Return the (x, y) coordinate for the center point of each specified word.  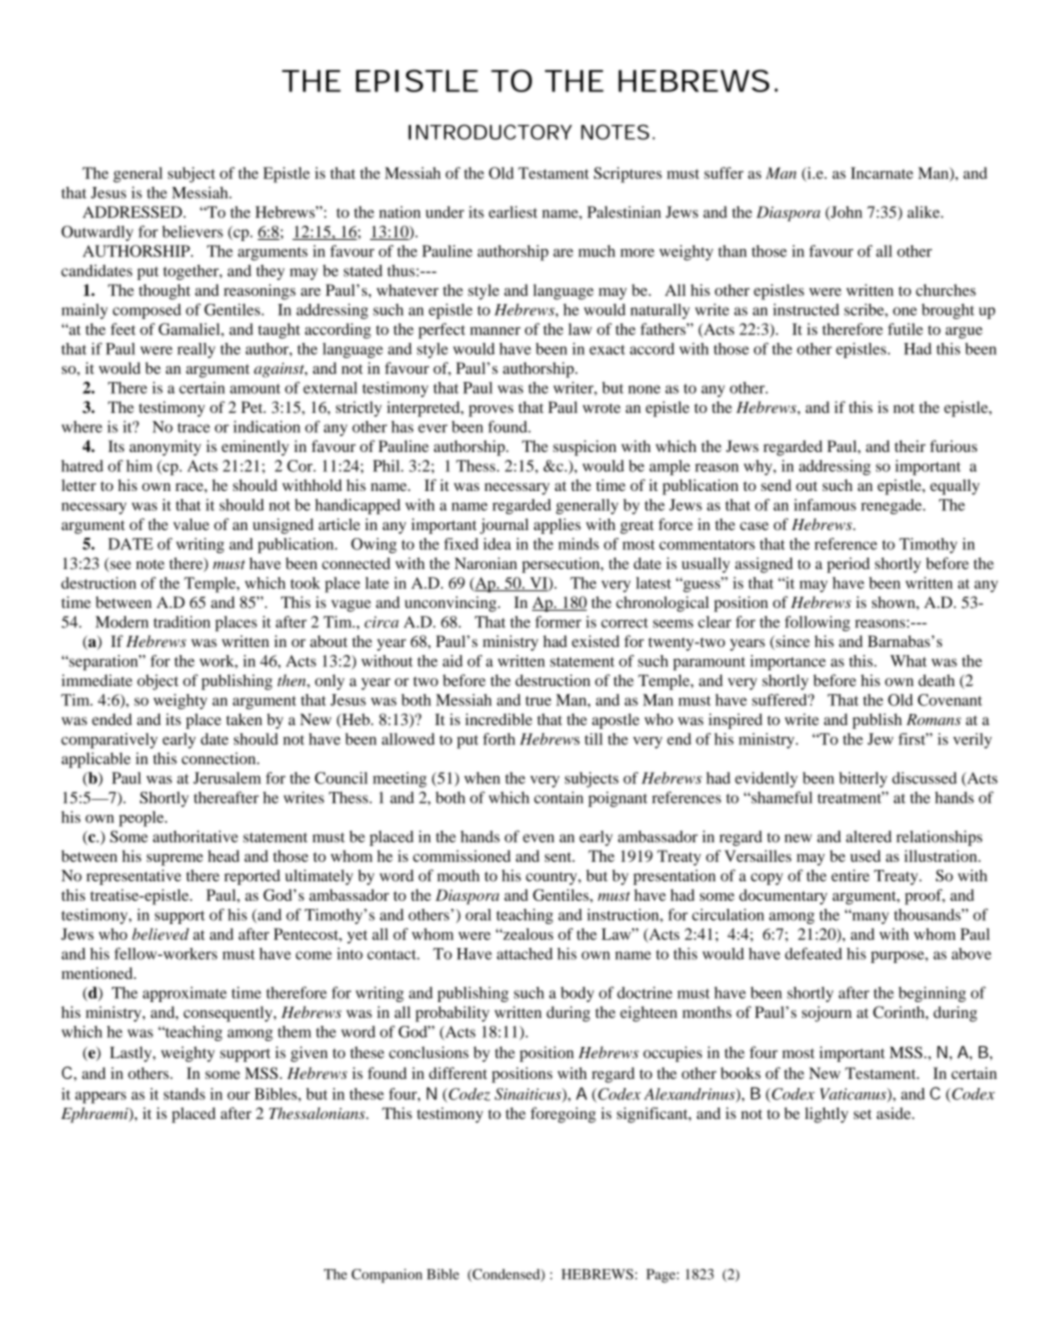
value (191, 524)
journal (504, 526)
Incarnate (882, 173)
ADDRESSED (133, 212)
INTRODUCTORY (490, 132)
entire (850, 875)
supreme (175, 860)
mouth (458, 875)
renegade (892, 506)
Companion (386, 1276)
